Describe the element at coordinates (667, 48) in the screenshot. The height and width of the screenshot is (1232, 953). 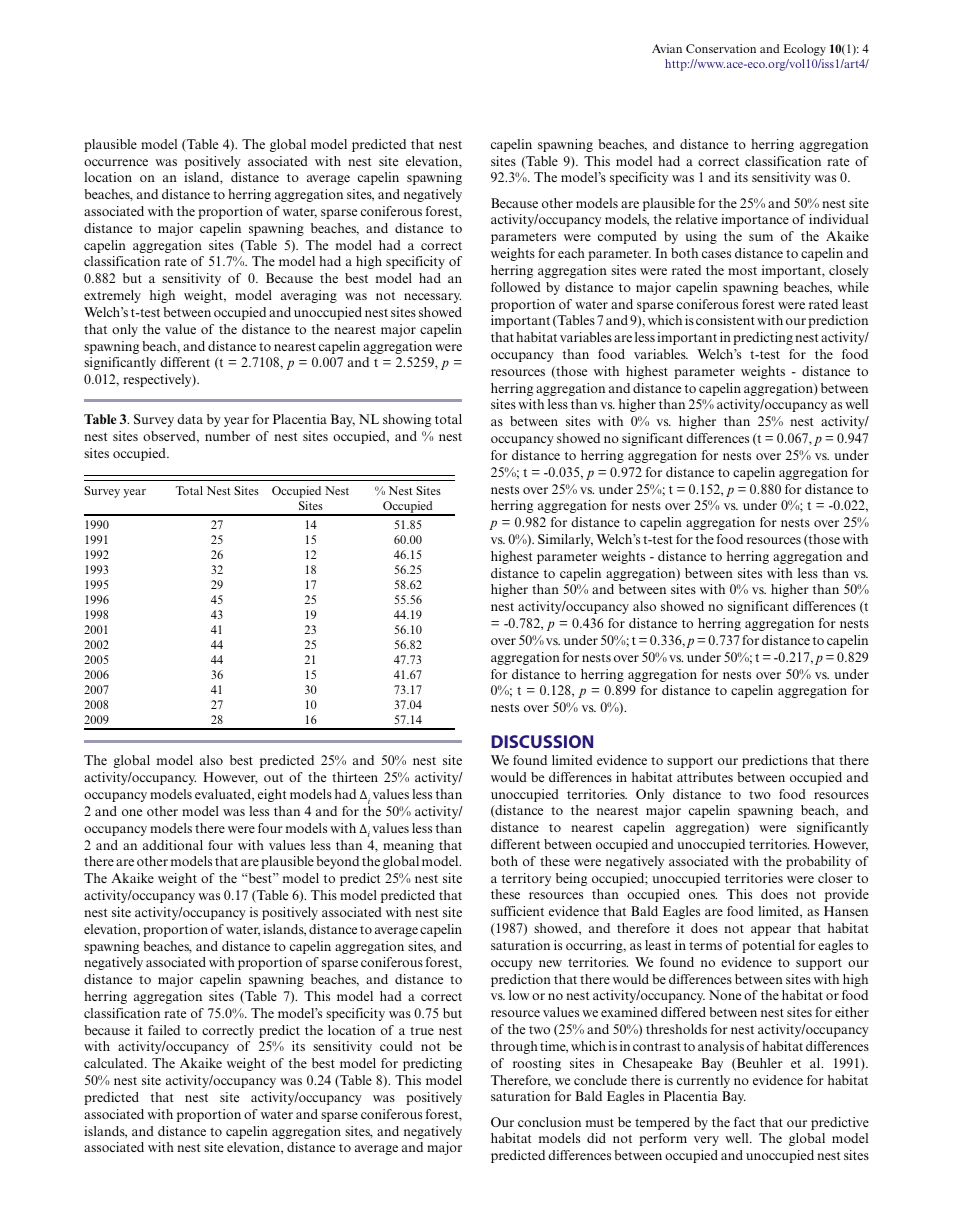
I see `Avian` at that location.
